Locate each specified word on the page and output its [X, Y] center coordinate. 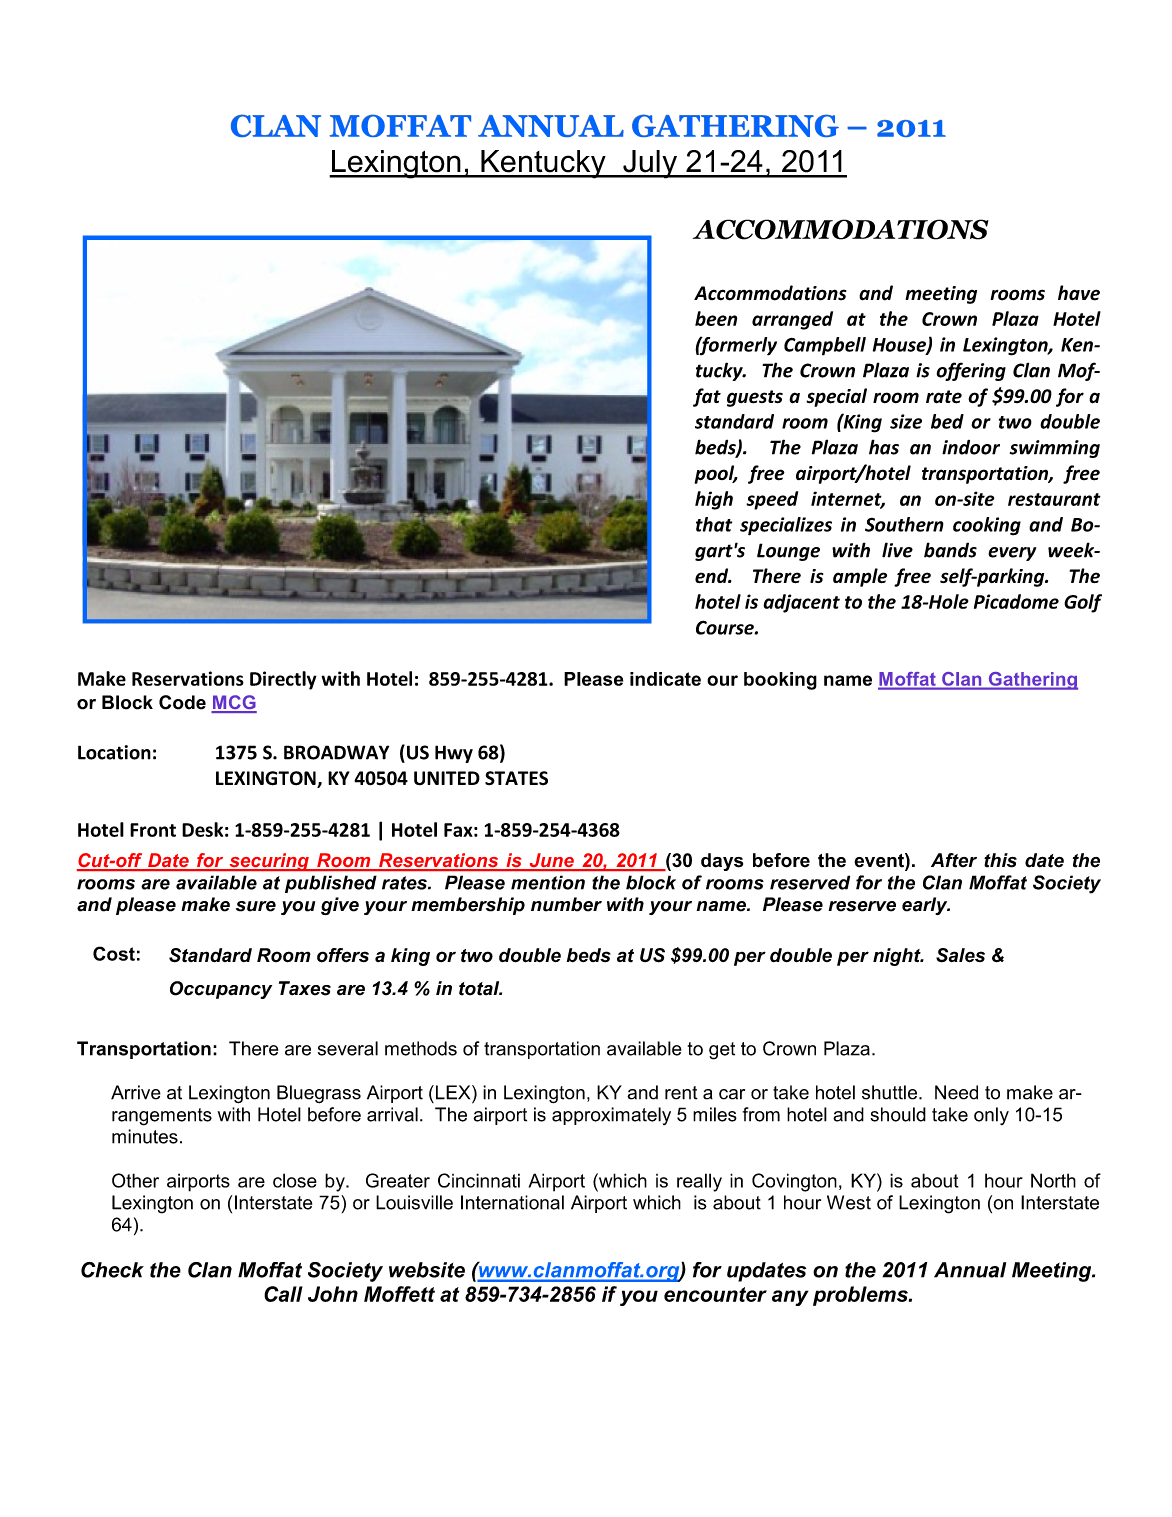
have [1079, 293]
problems [861, 1296]
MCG [234, 703]
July [650, 164]
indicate [665, 679]
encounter [715, 1294]
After [954, 860]
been [716, 318]
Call [283, 1294]
